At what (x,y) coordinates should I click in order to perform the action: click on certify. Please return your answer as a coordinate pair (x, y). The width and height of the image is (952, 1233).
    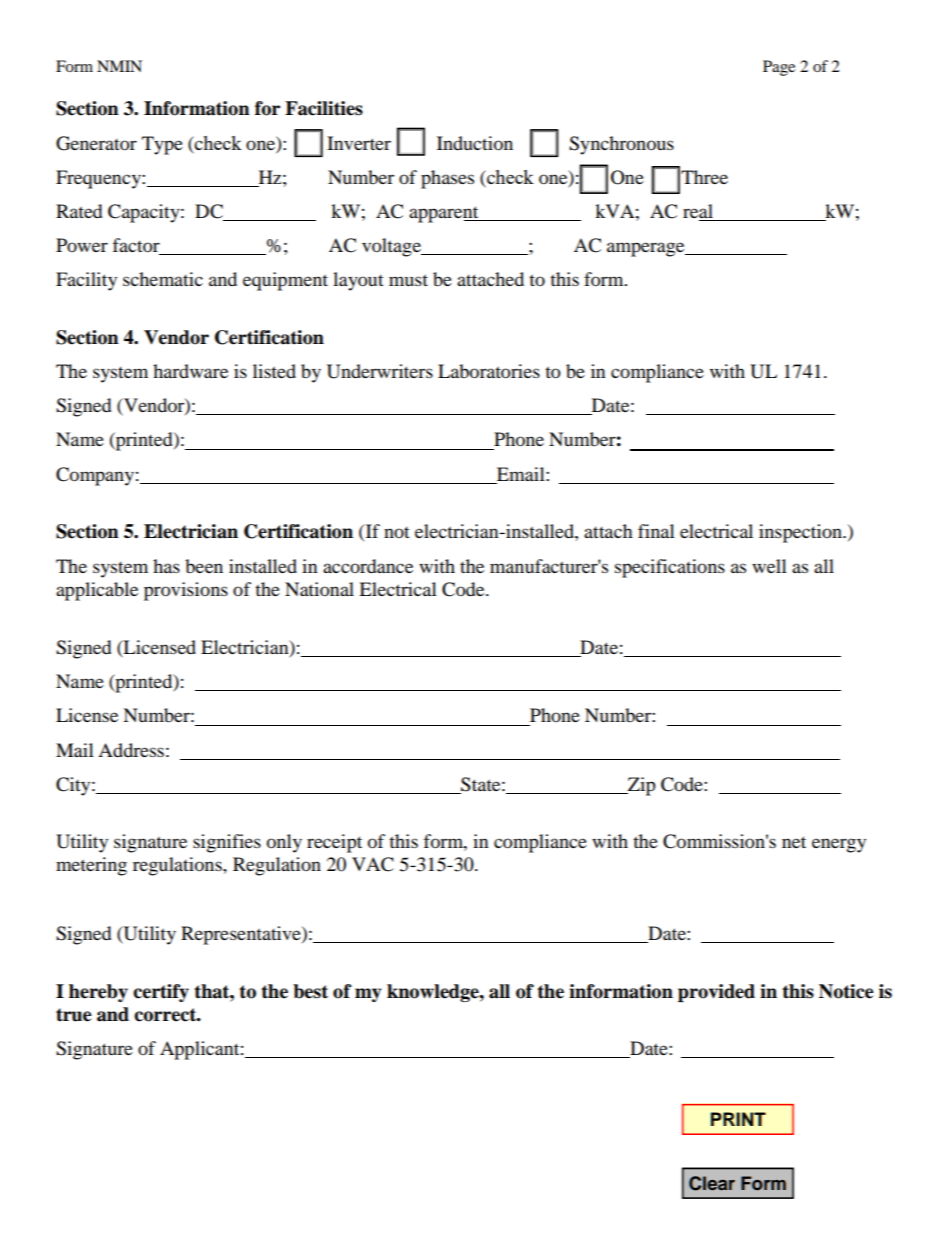
    Looking at the image, I should click on (161, 993).
